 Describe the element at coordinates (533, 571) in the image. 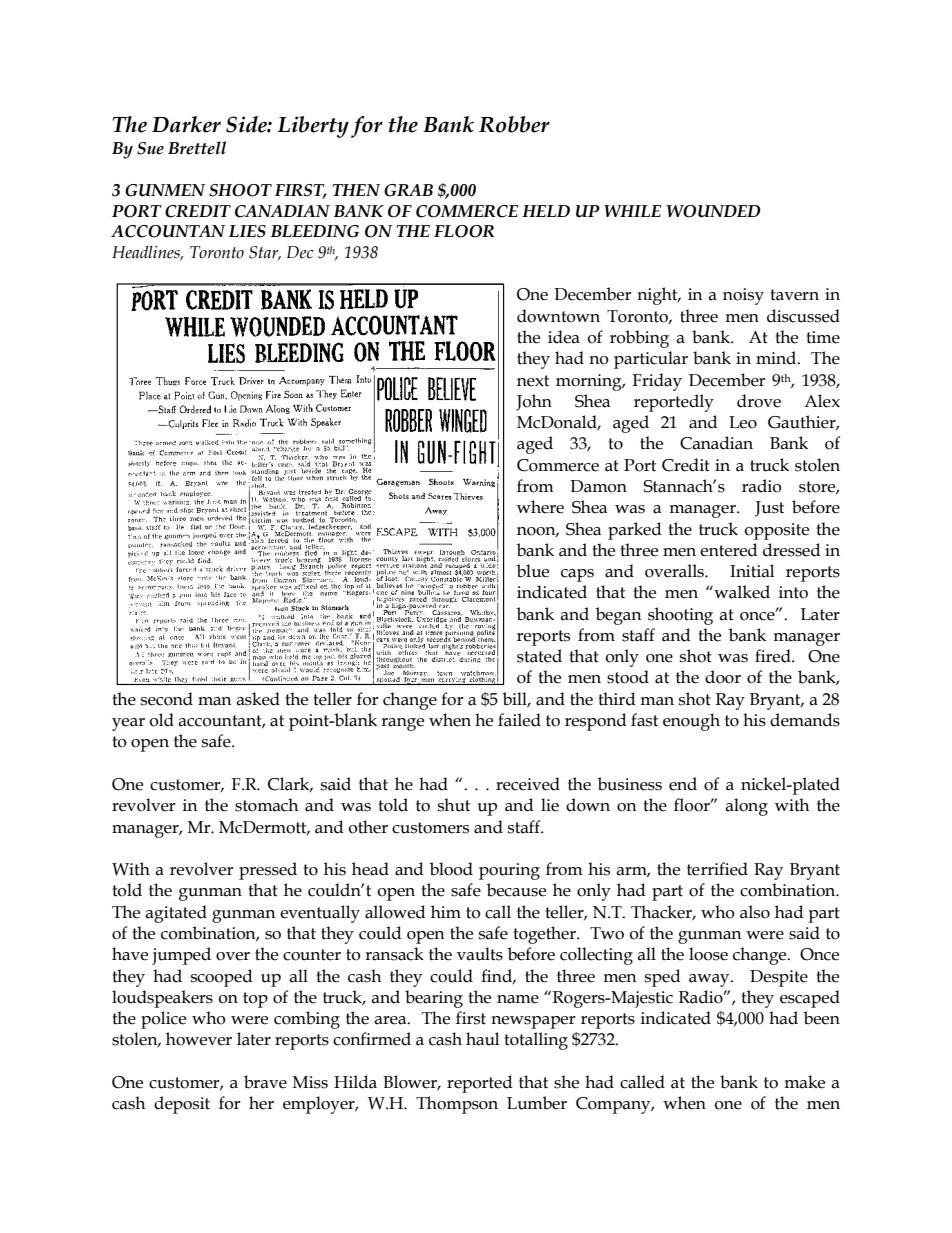

I see `blue` at that location.
